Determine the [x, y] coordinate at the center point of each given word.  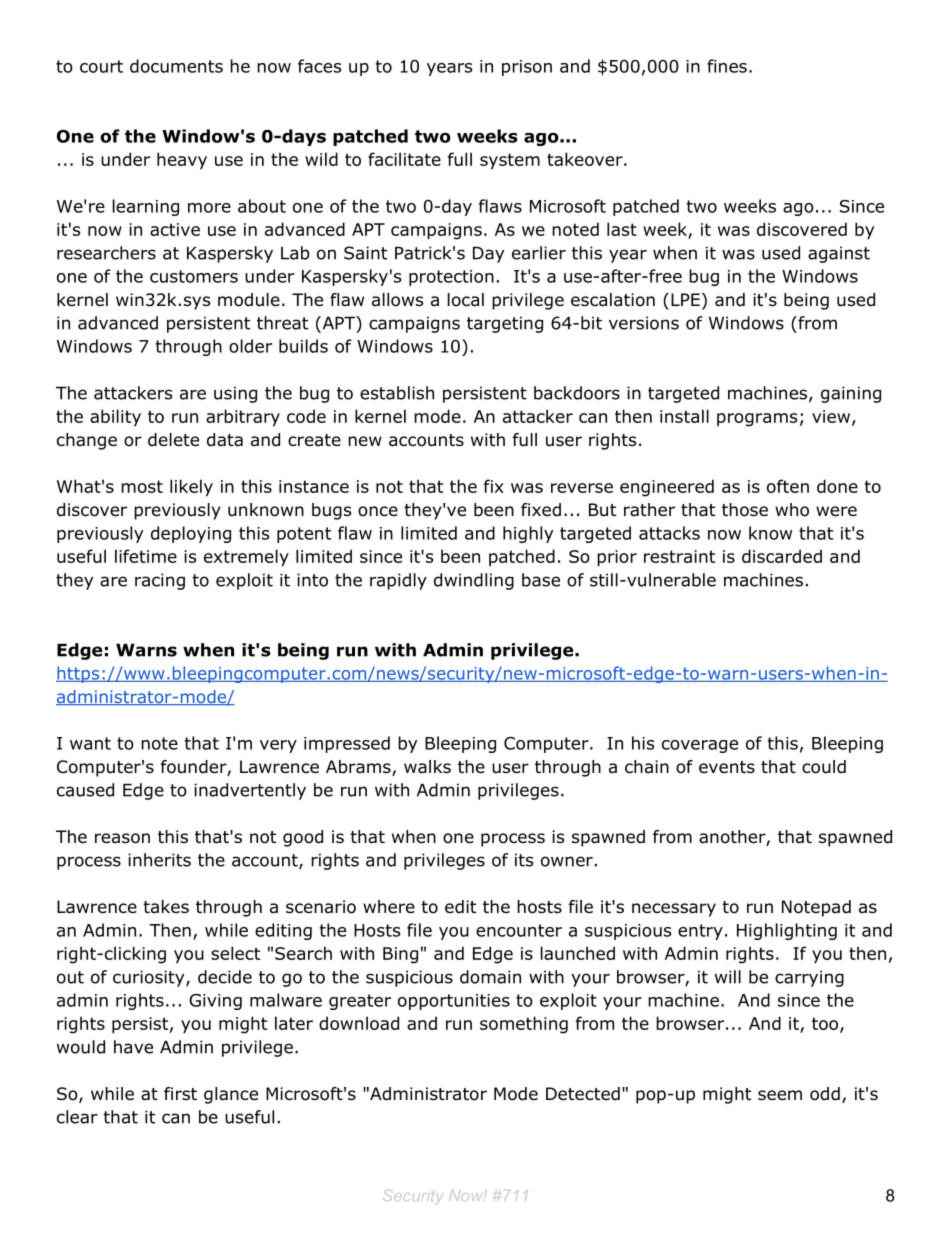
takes [166, 907]
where [389, 907]
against [839, 254]
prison [527, 68]
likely [191, 487]
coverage [700, 746]
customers [194, 276]
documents [176, 66]
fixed [541, 510]
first [180, 1093]
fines [727, 66]
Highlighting [787, 931]
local [466, 300]
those [745, 510]
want [90, 743]
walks [427, 767]
